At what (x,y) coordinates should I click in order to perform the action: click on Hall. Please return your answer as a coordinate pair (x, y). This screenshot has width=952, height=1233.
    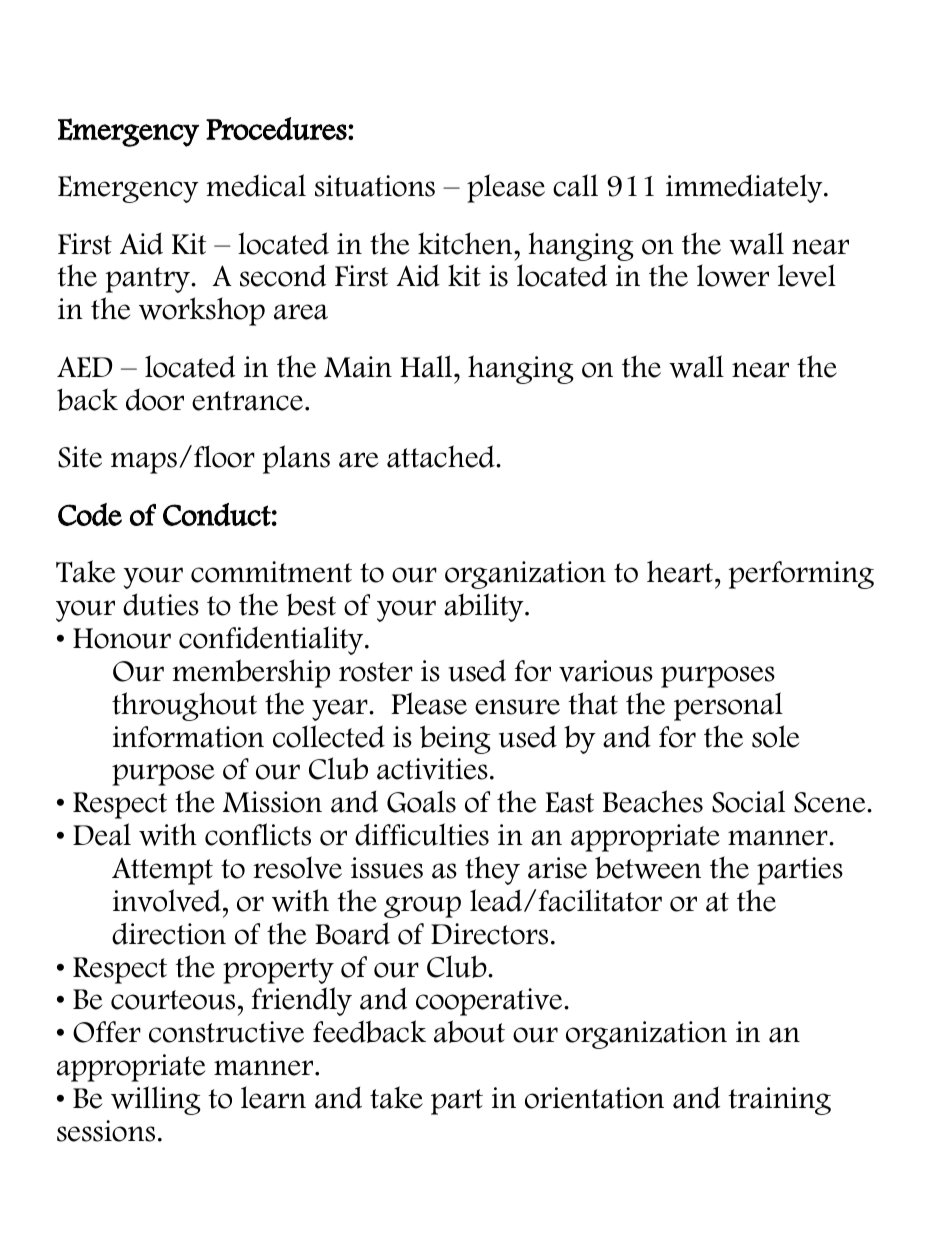
    Looking at the image, I should click on (427, 366).
